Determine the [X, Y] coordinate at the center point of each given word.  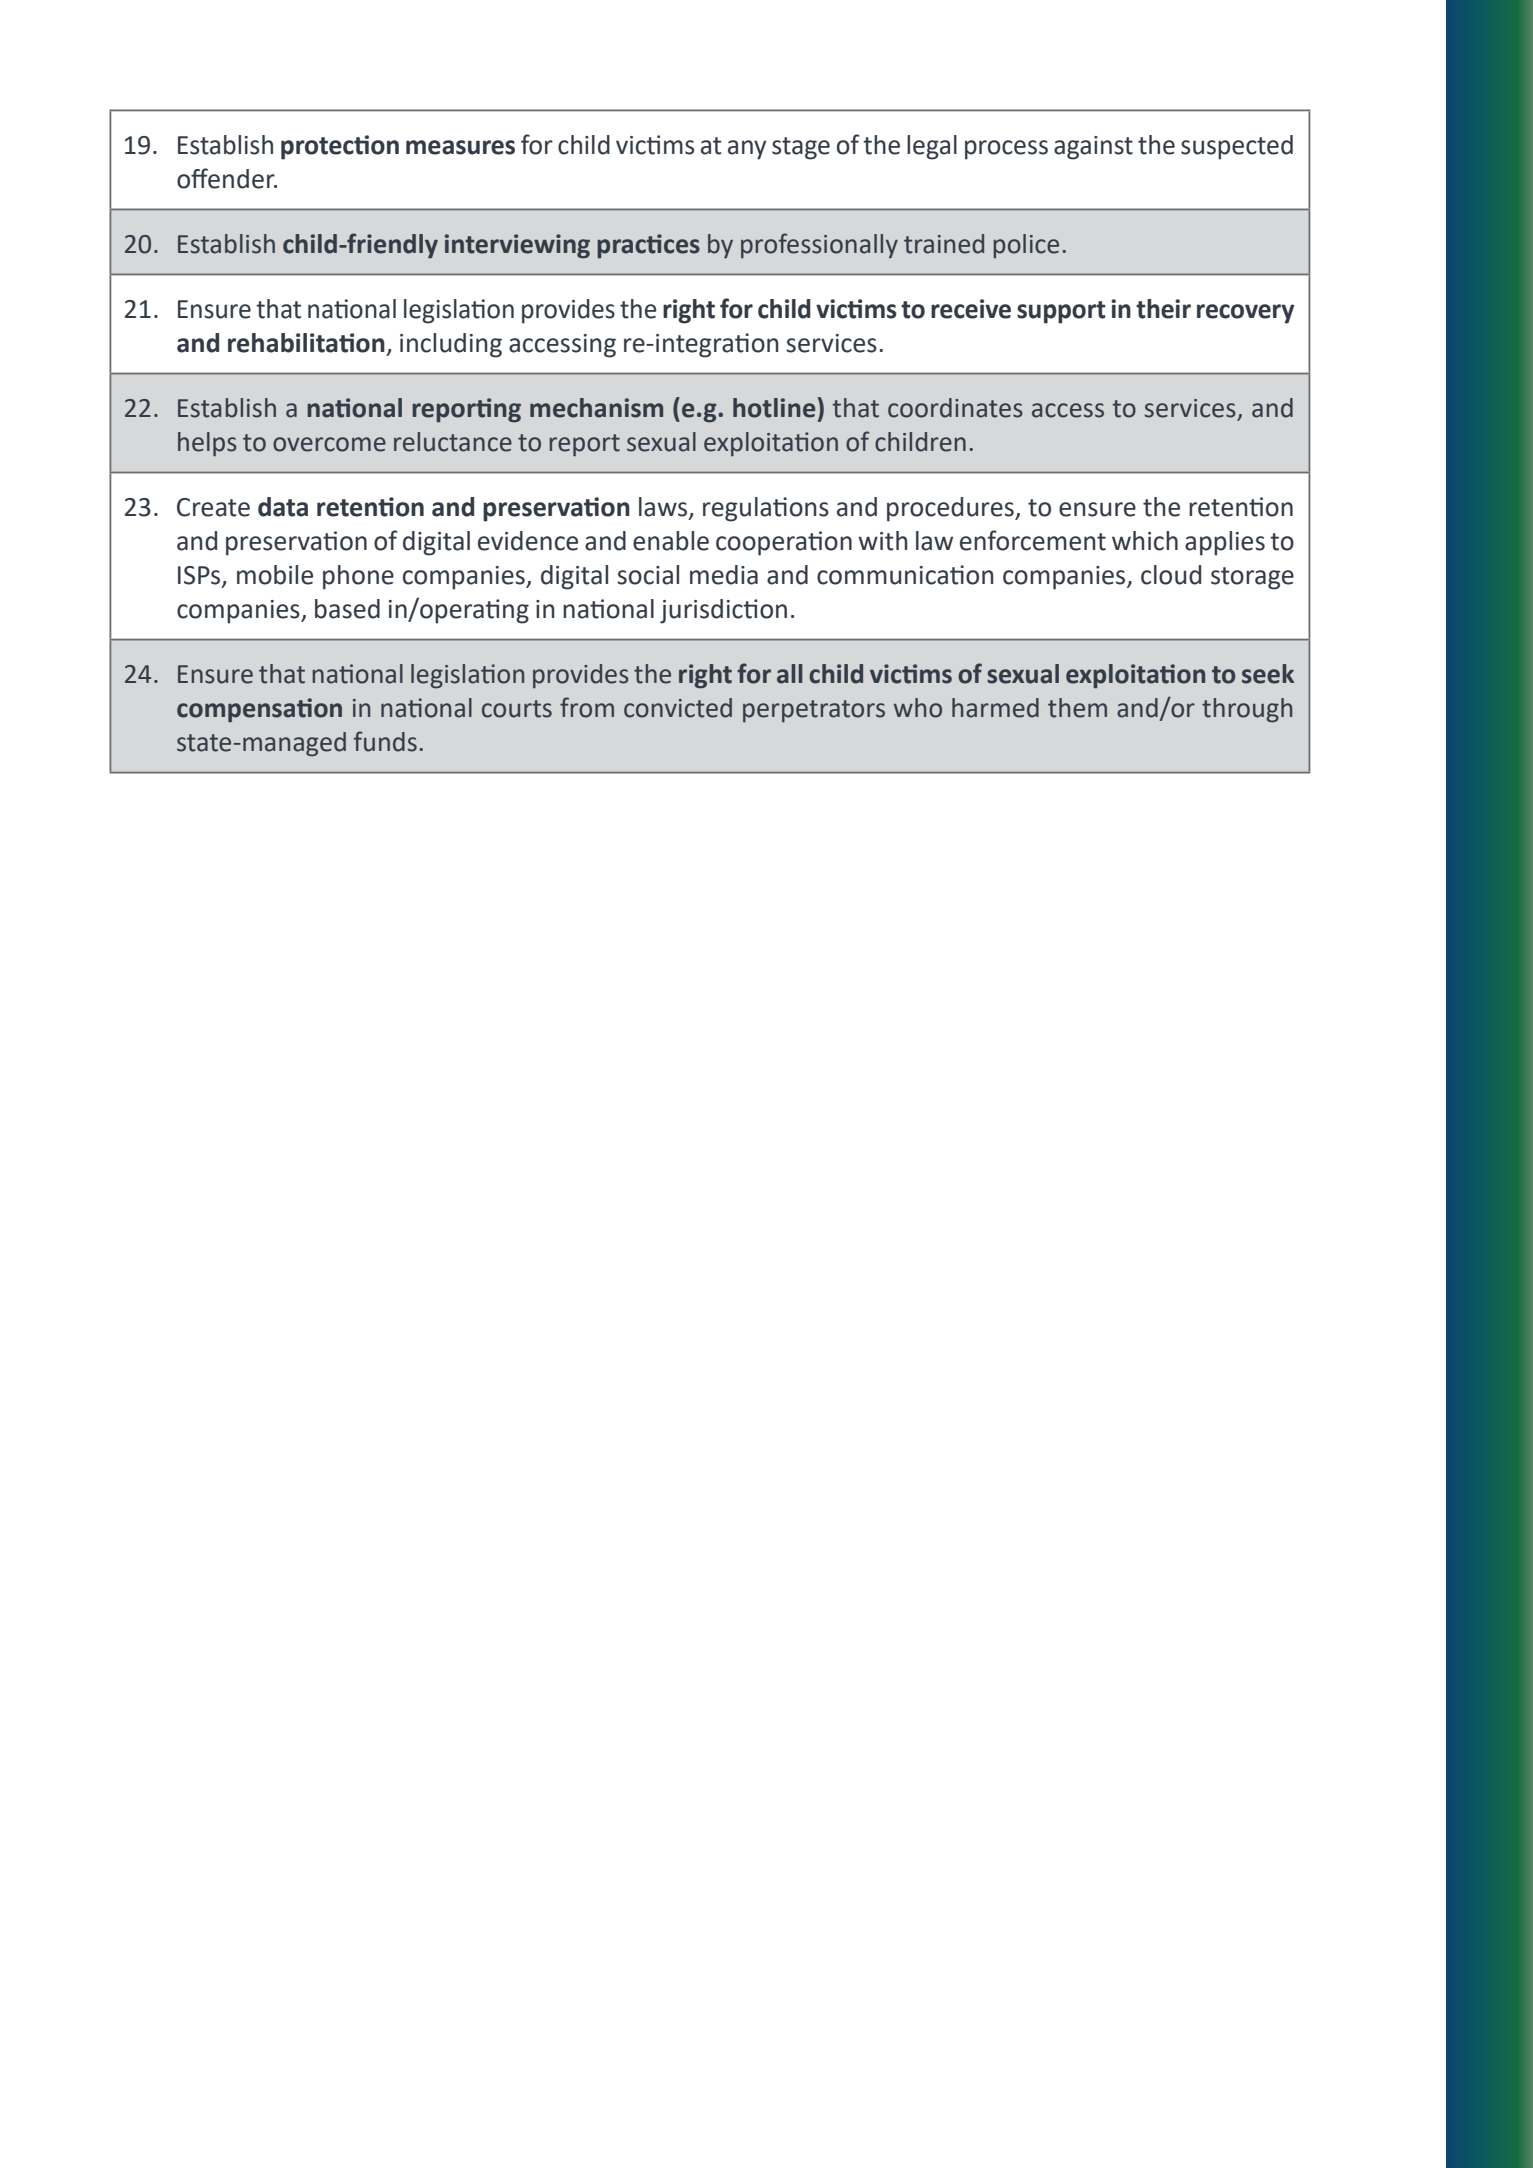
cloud [1171, 575]
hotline [774, 408]
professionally [819, 246]
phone [358, 577]
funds [385, 741]
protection [340, 147]
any [747, 150]
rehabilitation [306, 343]
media [724, 575]
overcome [329, 444]
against [1093, 148]
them [1077, 708]
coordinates [955, 408]
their [1163, 309]
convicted [678, 708]
